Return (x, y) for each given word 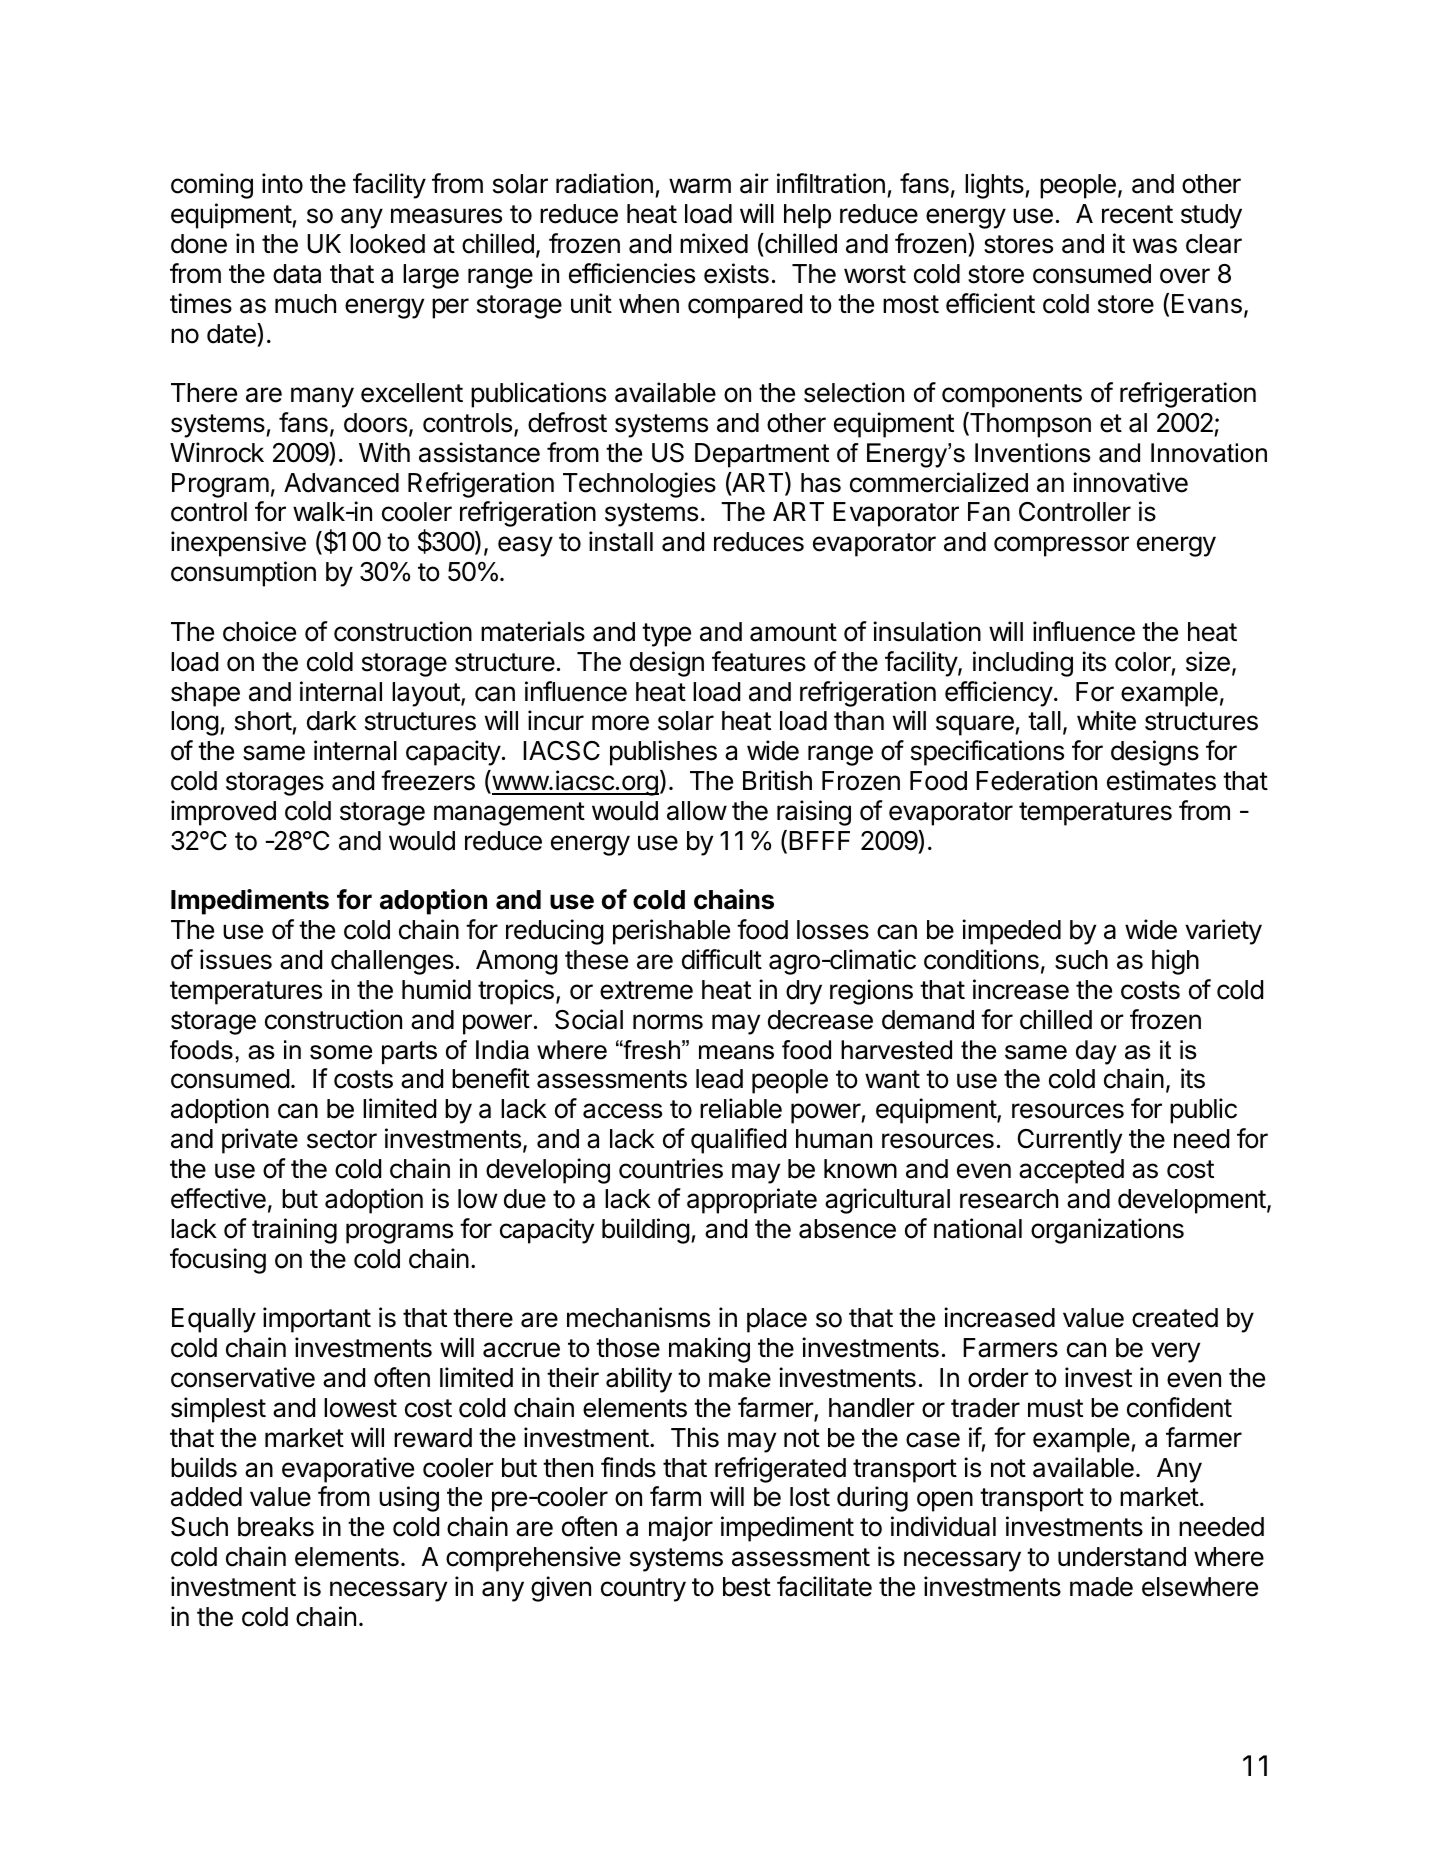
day (1096, 1052)
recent (1137, 214)
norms (668, 1022)
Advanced (341, 483)
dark (332, 721)
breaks (276, 1527)
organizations (1107, 1231)
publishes (663, 753)
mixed (714, 243)
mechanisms (638, 1317)
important (317, 1320)
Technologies (639, 485)
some (341, 1052)
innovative (1130, 482)
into (282, 183)
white (1106, 720)
